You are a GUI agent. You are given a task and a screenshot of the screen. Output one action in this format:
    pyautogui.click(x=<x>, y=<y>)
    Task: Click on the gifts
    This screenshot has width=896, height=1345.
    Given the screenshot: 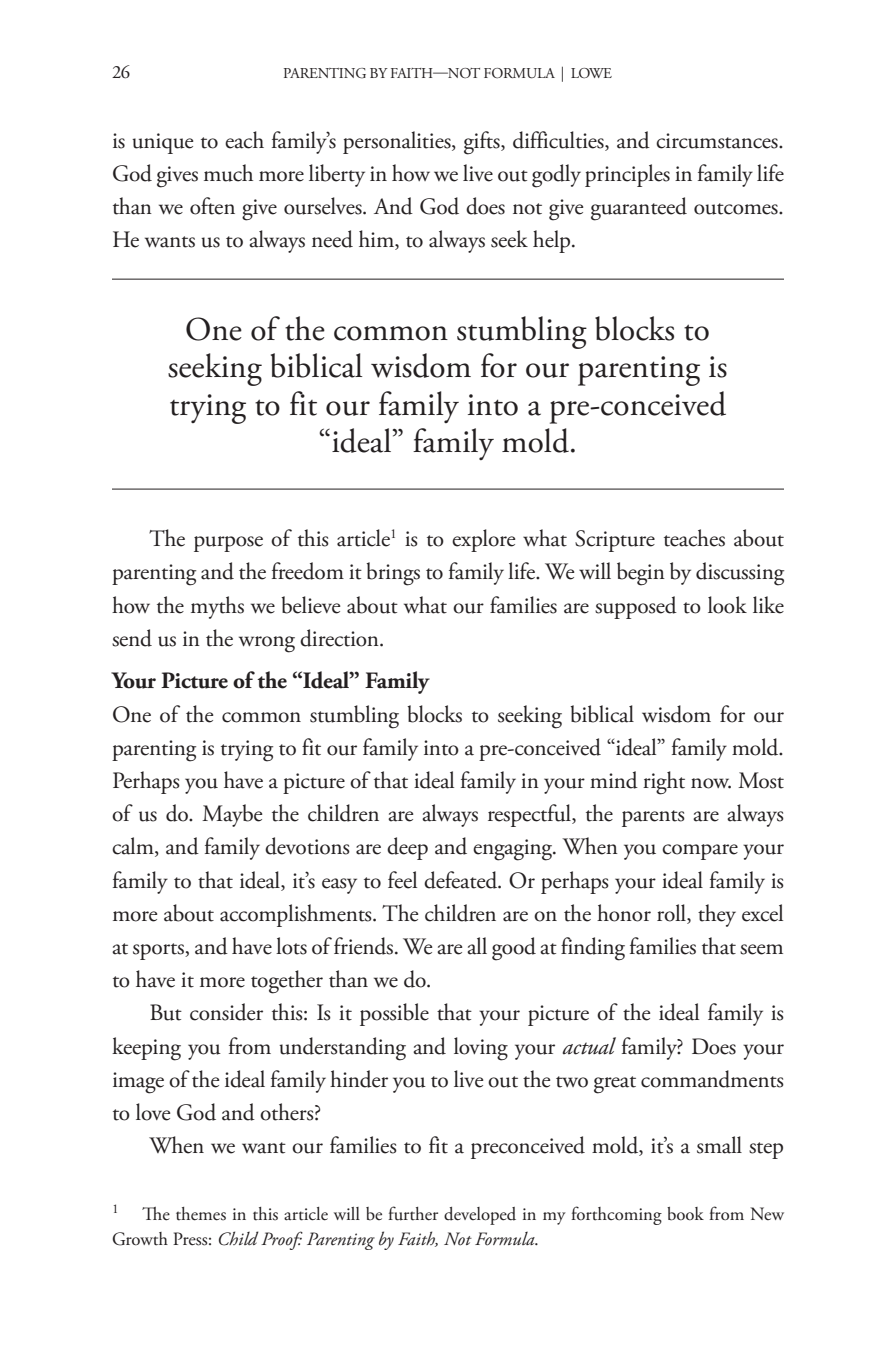 What is the action you would take?
    pyautogui.click(x=483, y=143)
